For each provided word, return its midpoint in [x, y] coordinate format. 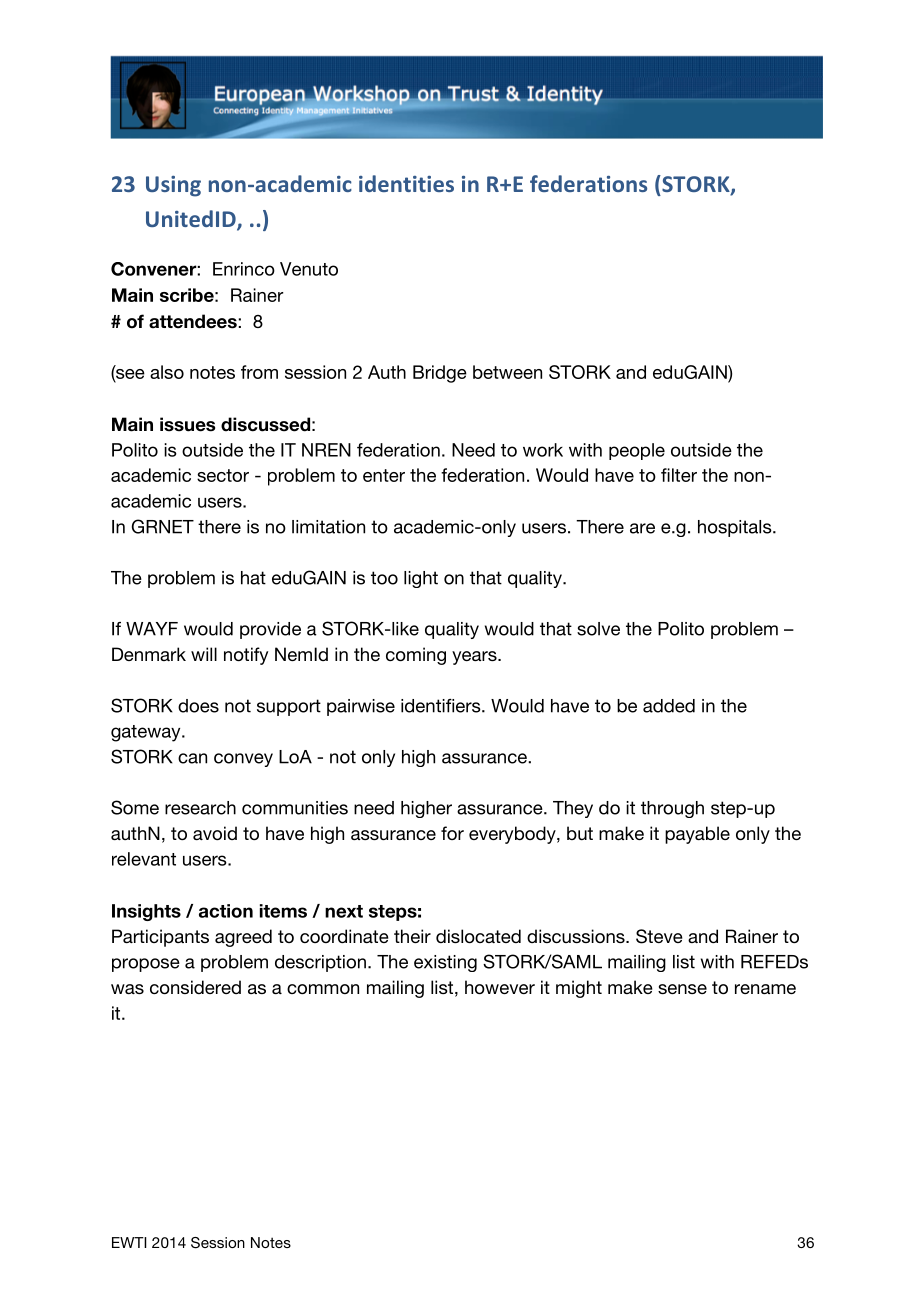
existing [445, 963]
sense [682, 989]
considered [195, 987]
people [637, 451]
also [167, 372]
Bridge [440, 374]
